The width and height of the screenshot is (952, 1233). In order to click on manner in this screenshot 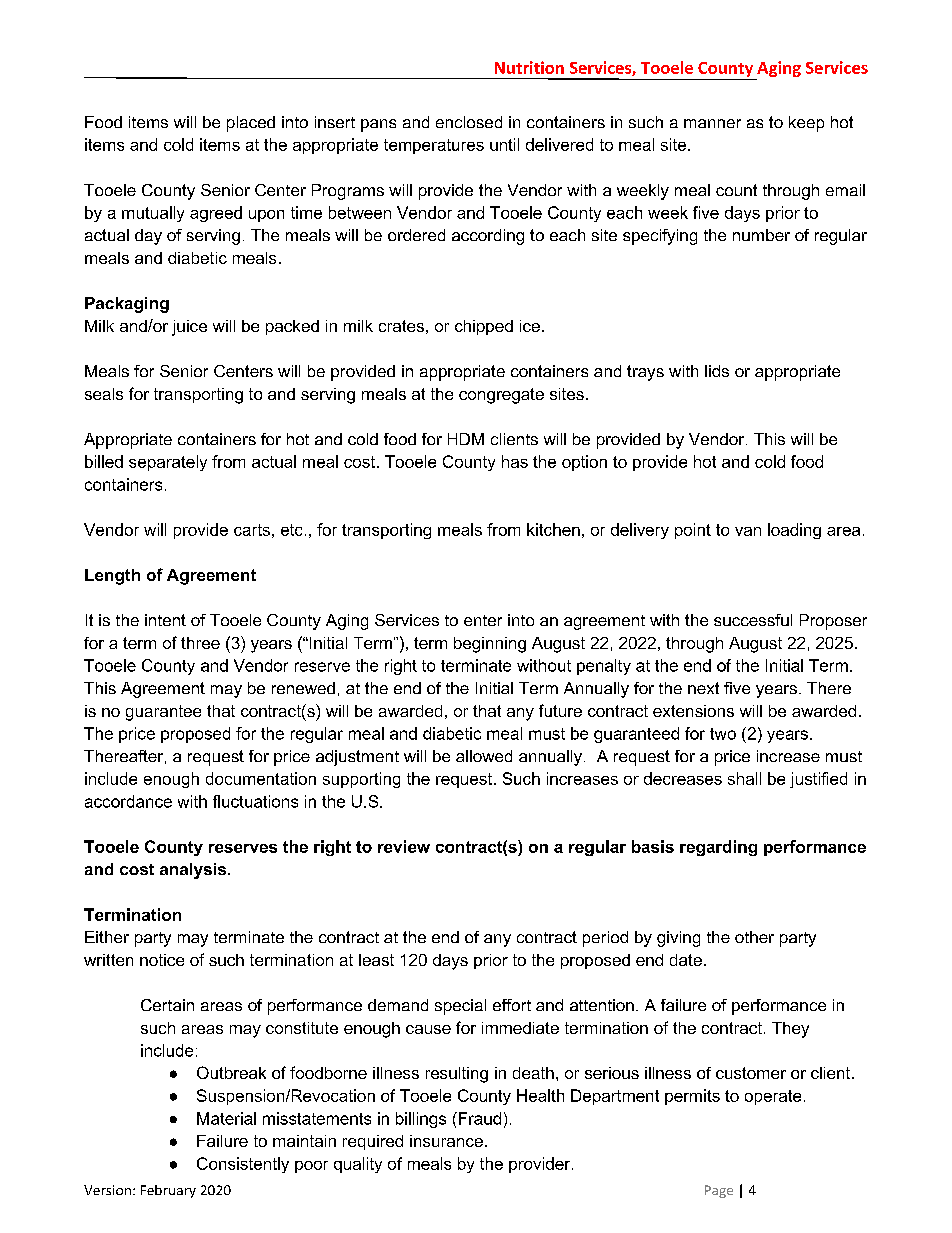, I will do `click(712, 123)`.
